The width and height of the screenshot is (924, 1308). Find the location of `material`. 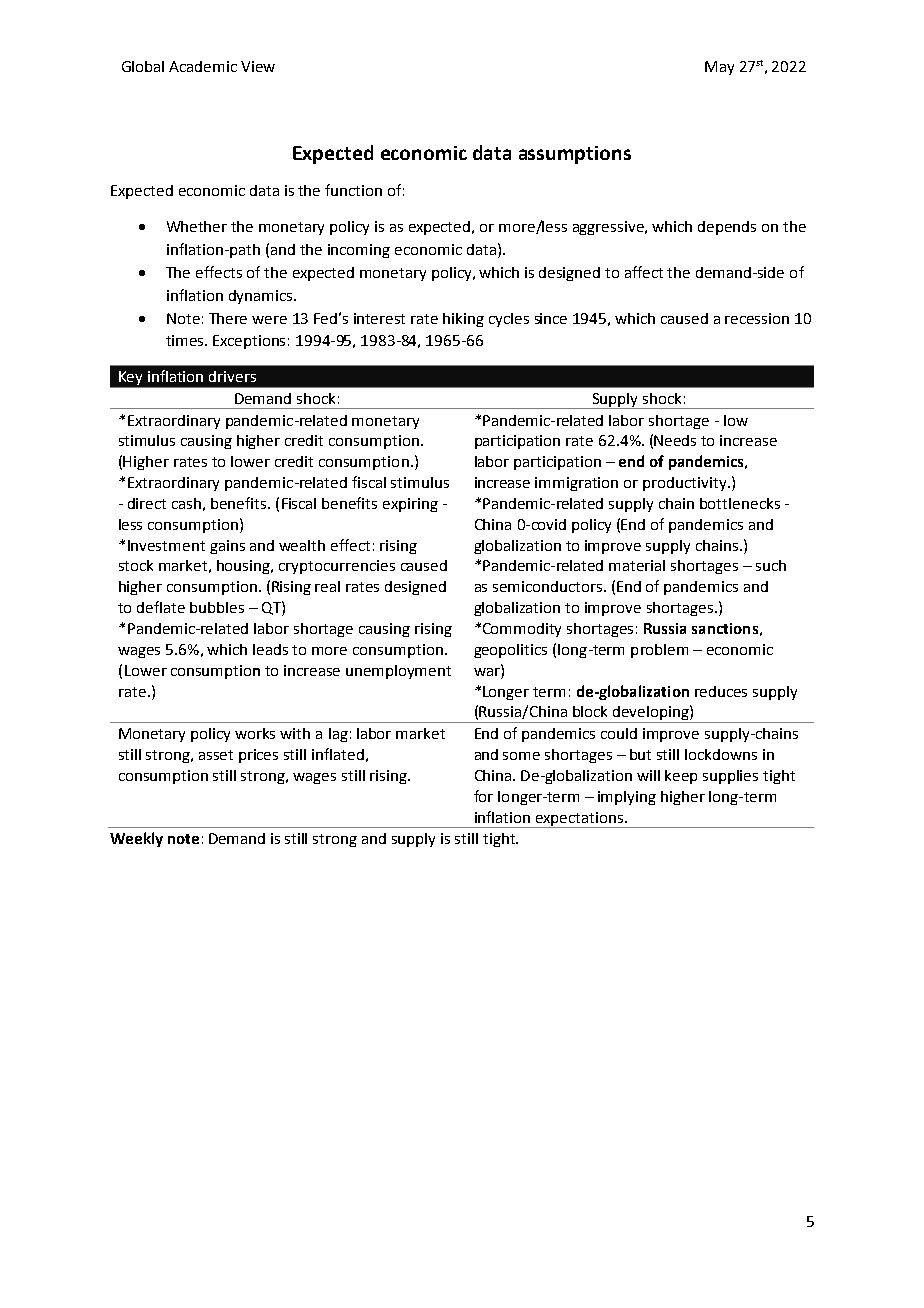

material is located at coordinates (637, 565).
